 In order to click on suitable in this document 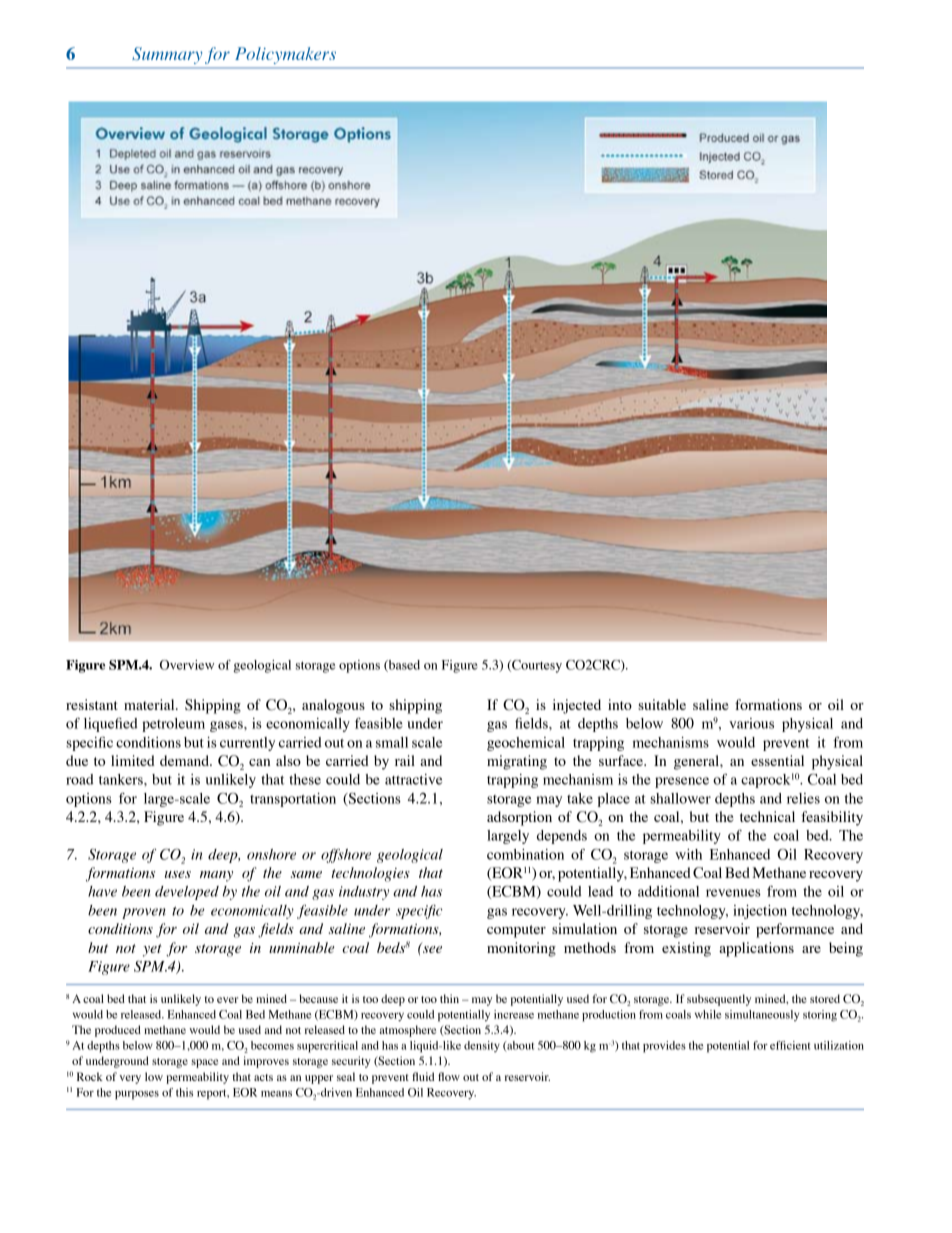, I will do `click(662, 704)`.
